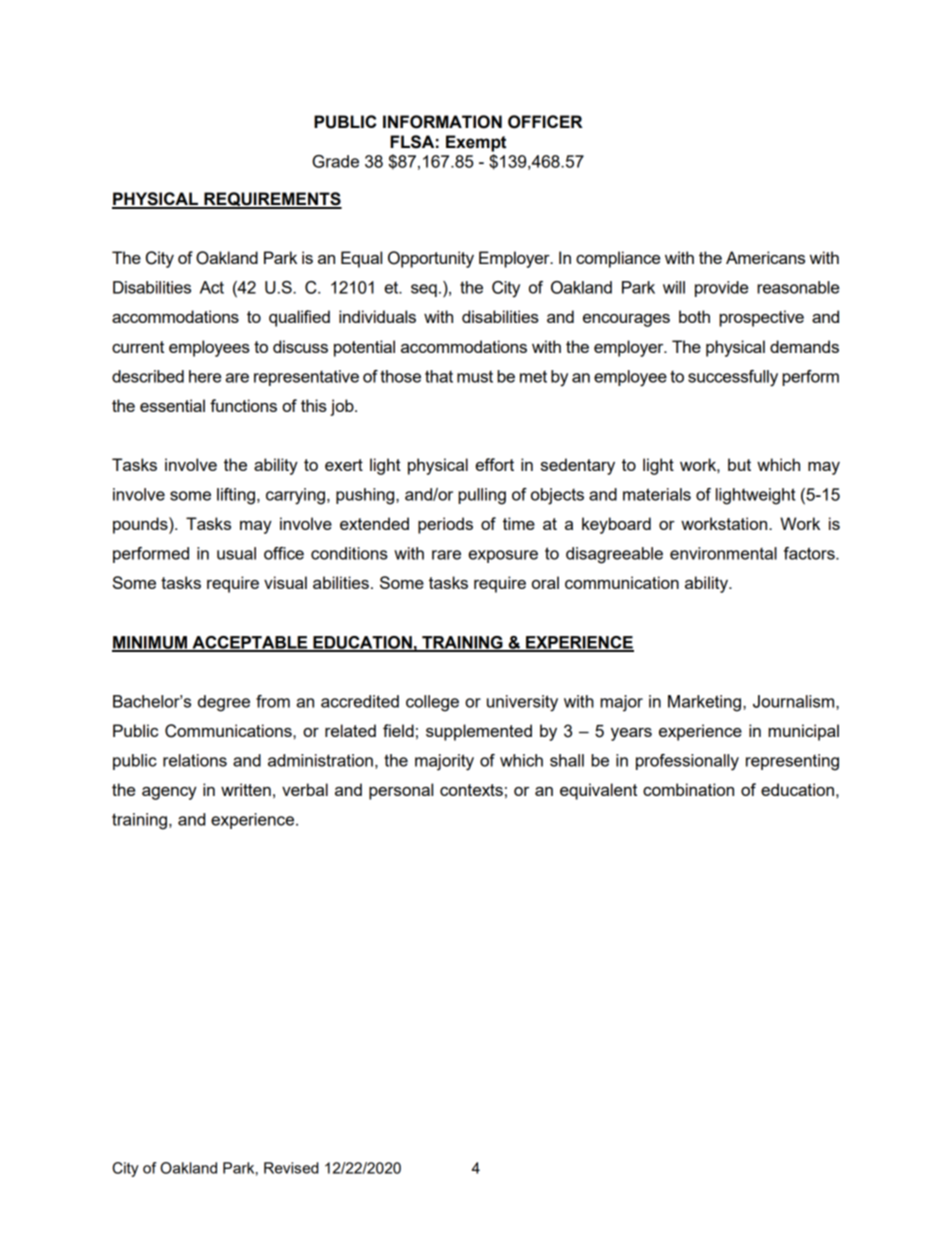 Image resolution: width=952 pixels, height=1233 pixels. I want to click on lifting, so click(236, 496).
